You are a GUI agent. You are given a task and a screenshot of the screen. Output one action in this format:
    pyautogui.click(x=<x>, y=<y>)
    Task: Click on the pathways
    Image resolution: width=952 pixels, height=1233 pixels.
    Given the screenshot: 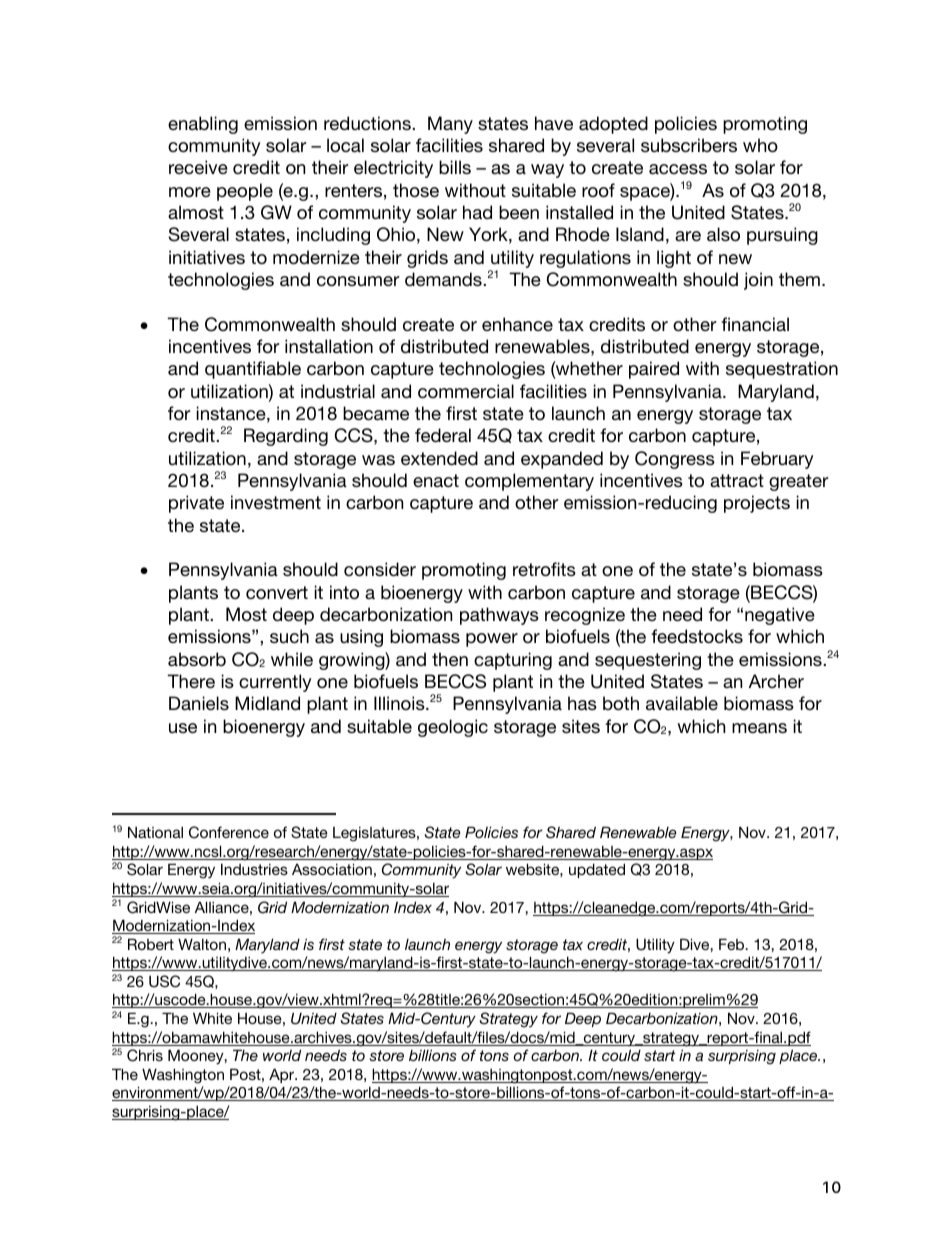 What is the action you would take?
    pyautogui.click(x=499, y=616)
